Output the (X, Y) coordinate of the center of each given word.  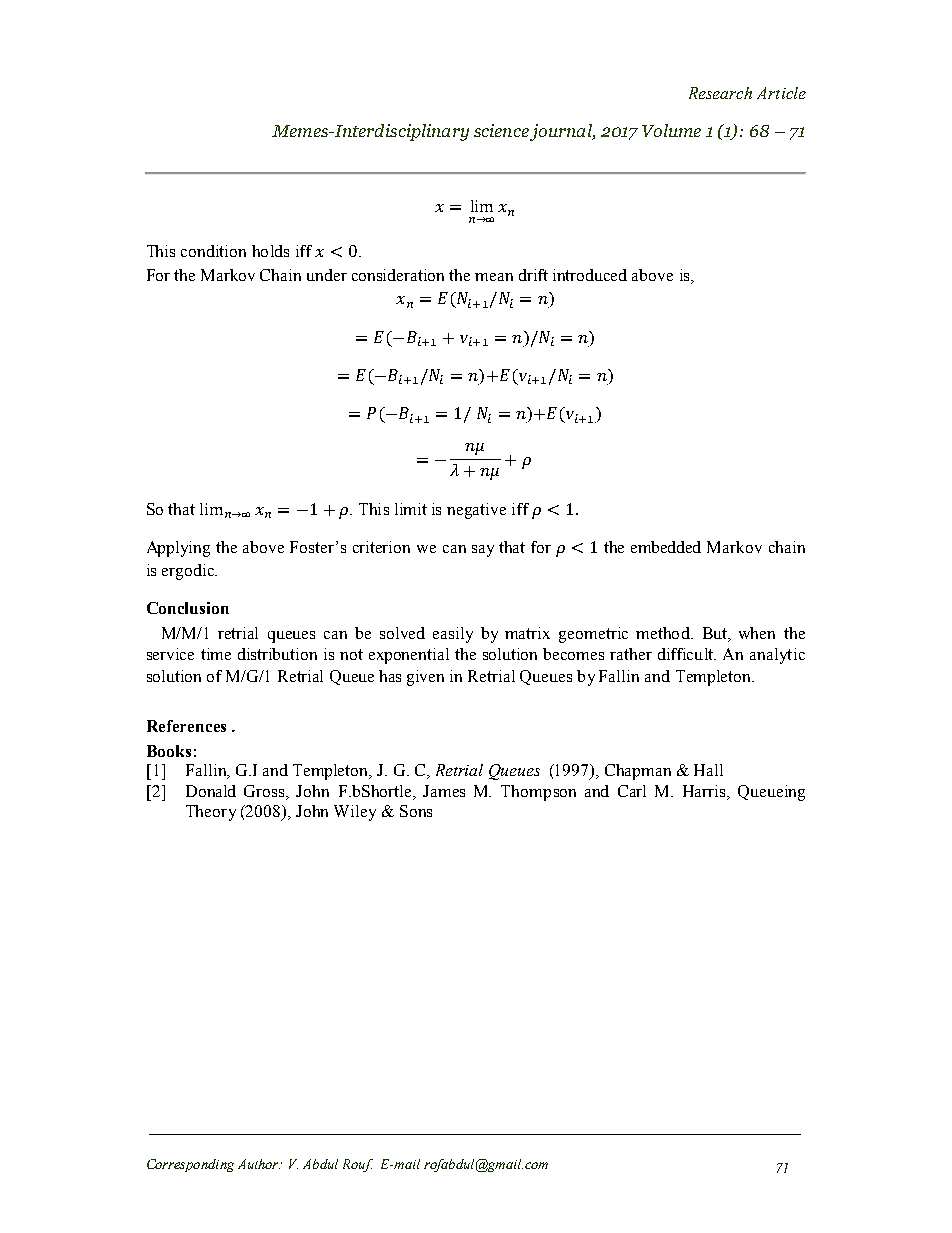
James (444, 791)
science (501, 130)
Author (259, 1164)
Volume (671, 130)
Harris (705, 791)
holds (270, 251)
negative (476, 511)
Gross (265, 791)
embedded (666, 547)
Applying (178, 549)
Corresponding (190, 1165)
